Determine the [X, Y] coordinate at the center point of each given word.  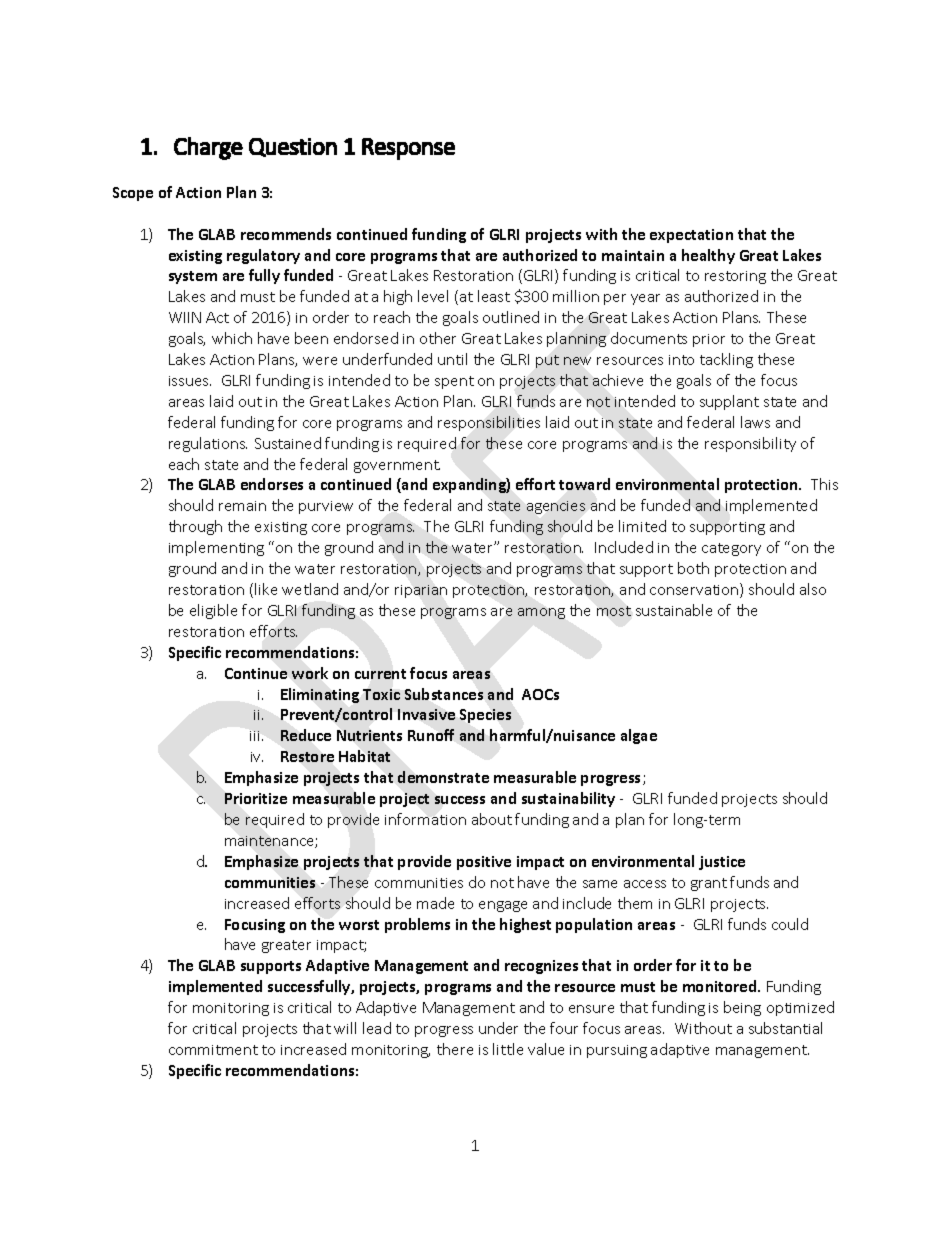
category [731, 549]
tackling [726, 360]
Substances [444, 694]
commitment [213, 1050]
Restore [307, 756]
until [452, 359]
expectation [691, 236]
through [195, 527]
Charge [208, 148]
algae [639, 736]
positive [484, 863]
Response [408, 149]
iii [256, 736]
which [232, 338]
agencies [556, 507]
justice [722, 863]
